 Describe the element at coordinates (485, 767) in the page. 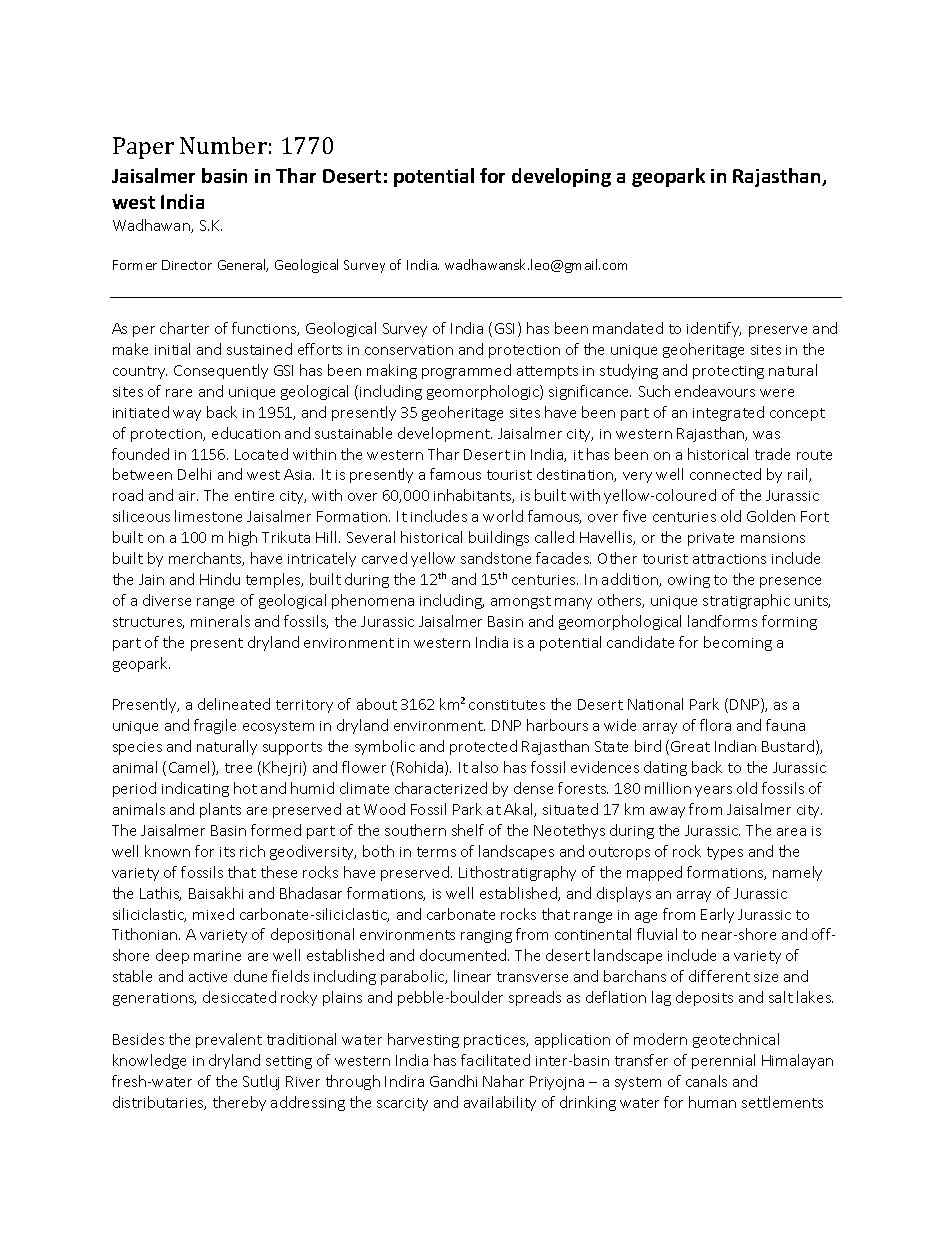

I see `also` at that location.
